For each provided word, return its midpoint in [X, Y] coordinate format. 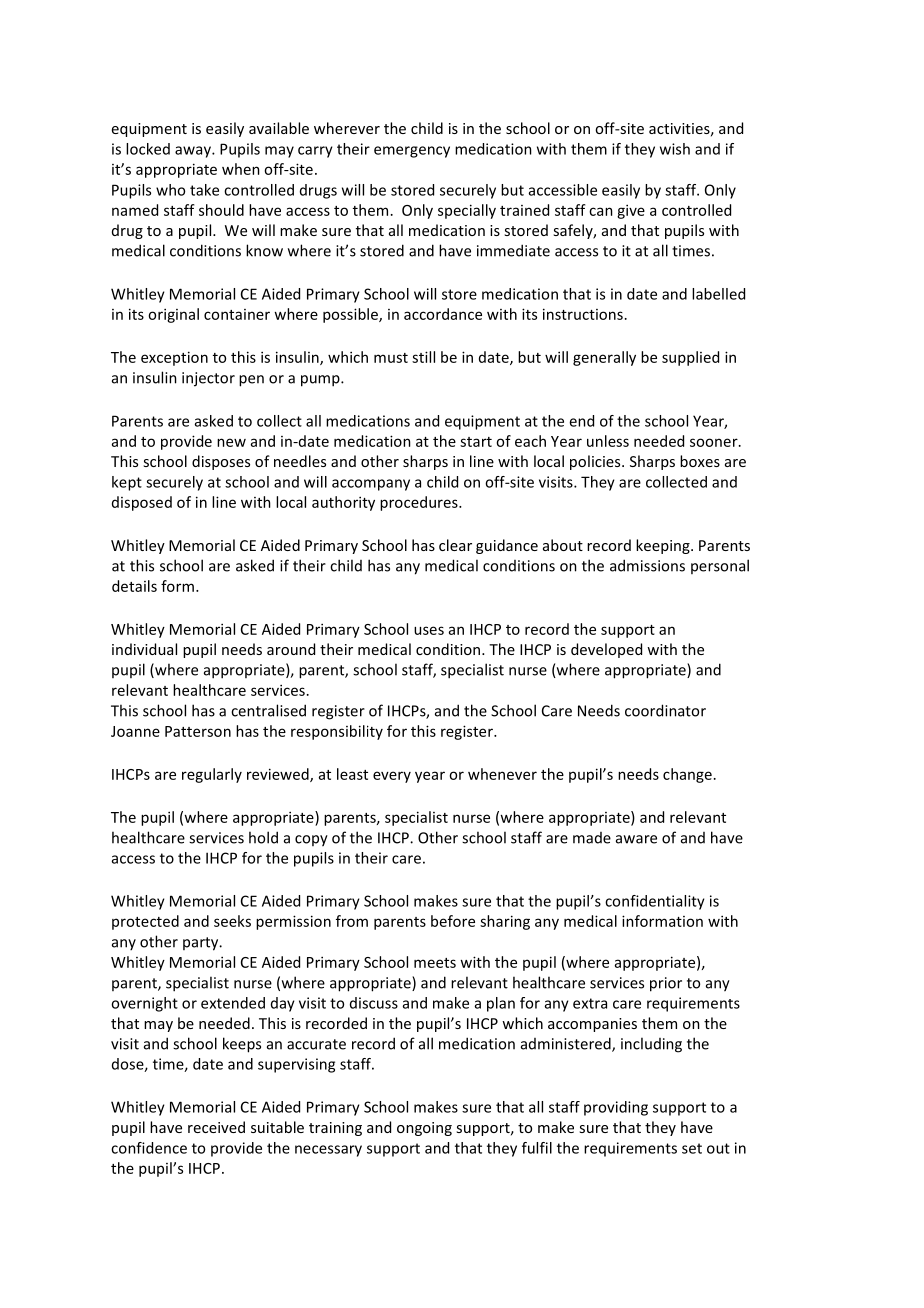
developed [606, 650]
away [194, 152]
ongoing [424, 1129]
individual [144, 649]
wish [675, 149]
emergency [412, 152]
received [216, 1127]
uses [429, 630]
